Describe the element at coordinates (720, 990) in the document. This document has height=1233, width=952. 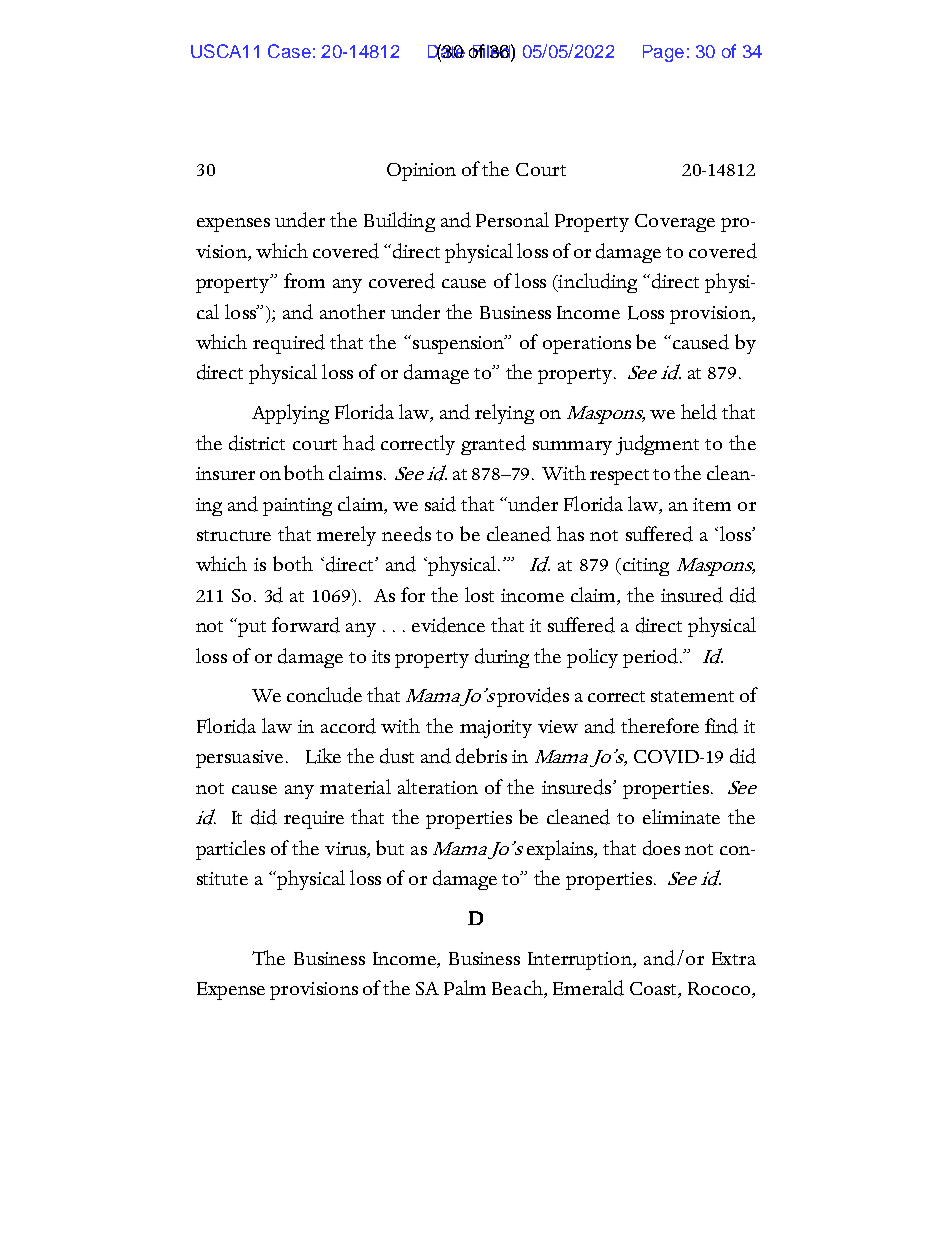
I see `Rococo` at that location.
